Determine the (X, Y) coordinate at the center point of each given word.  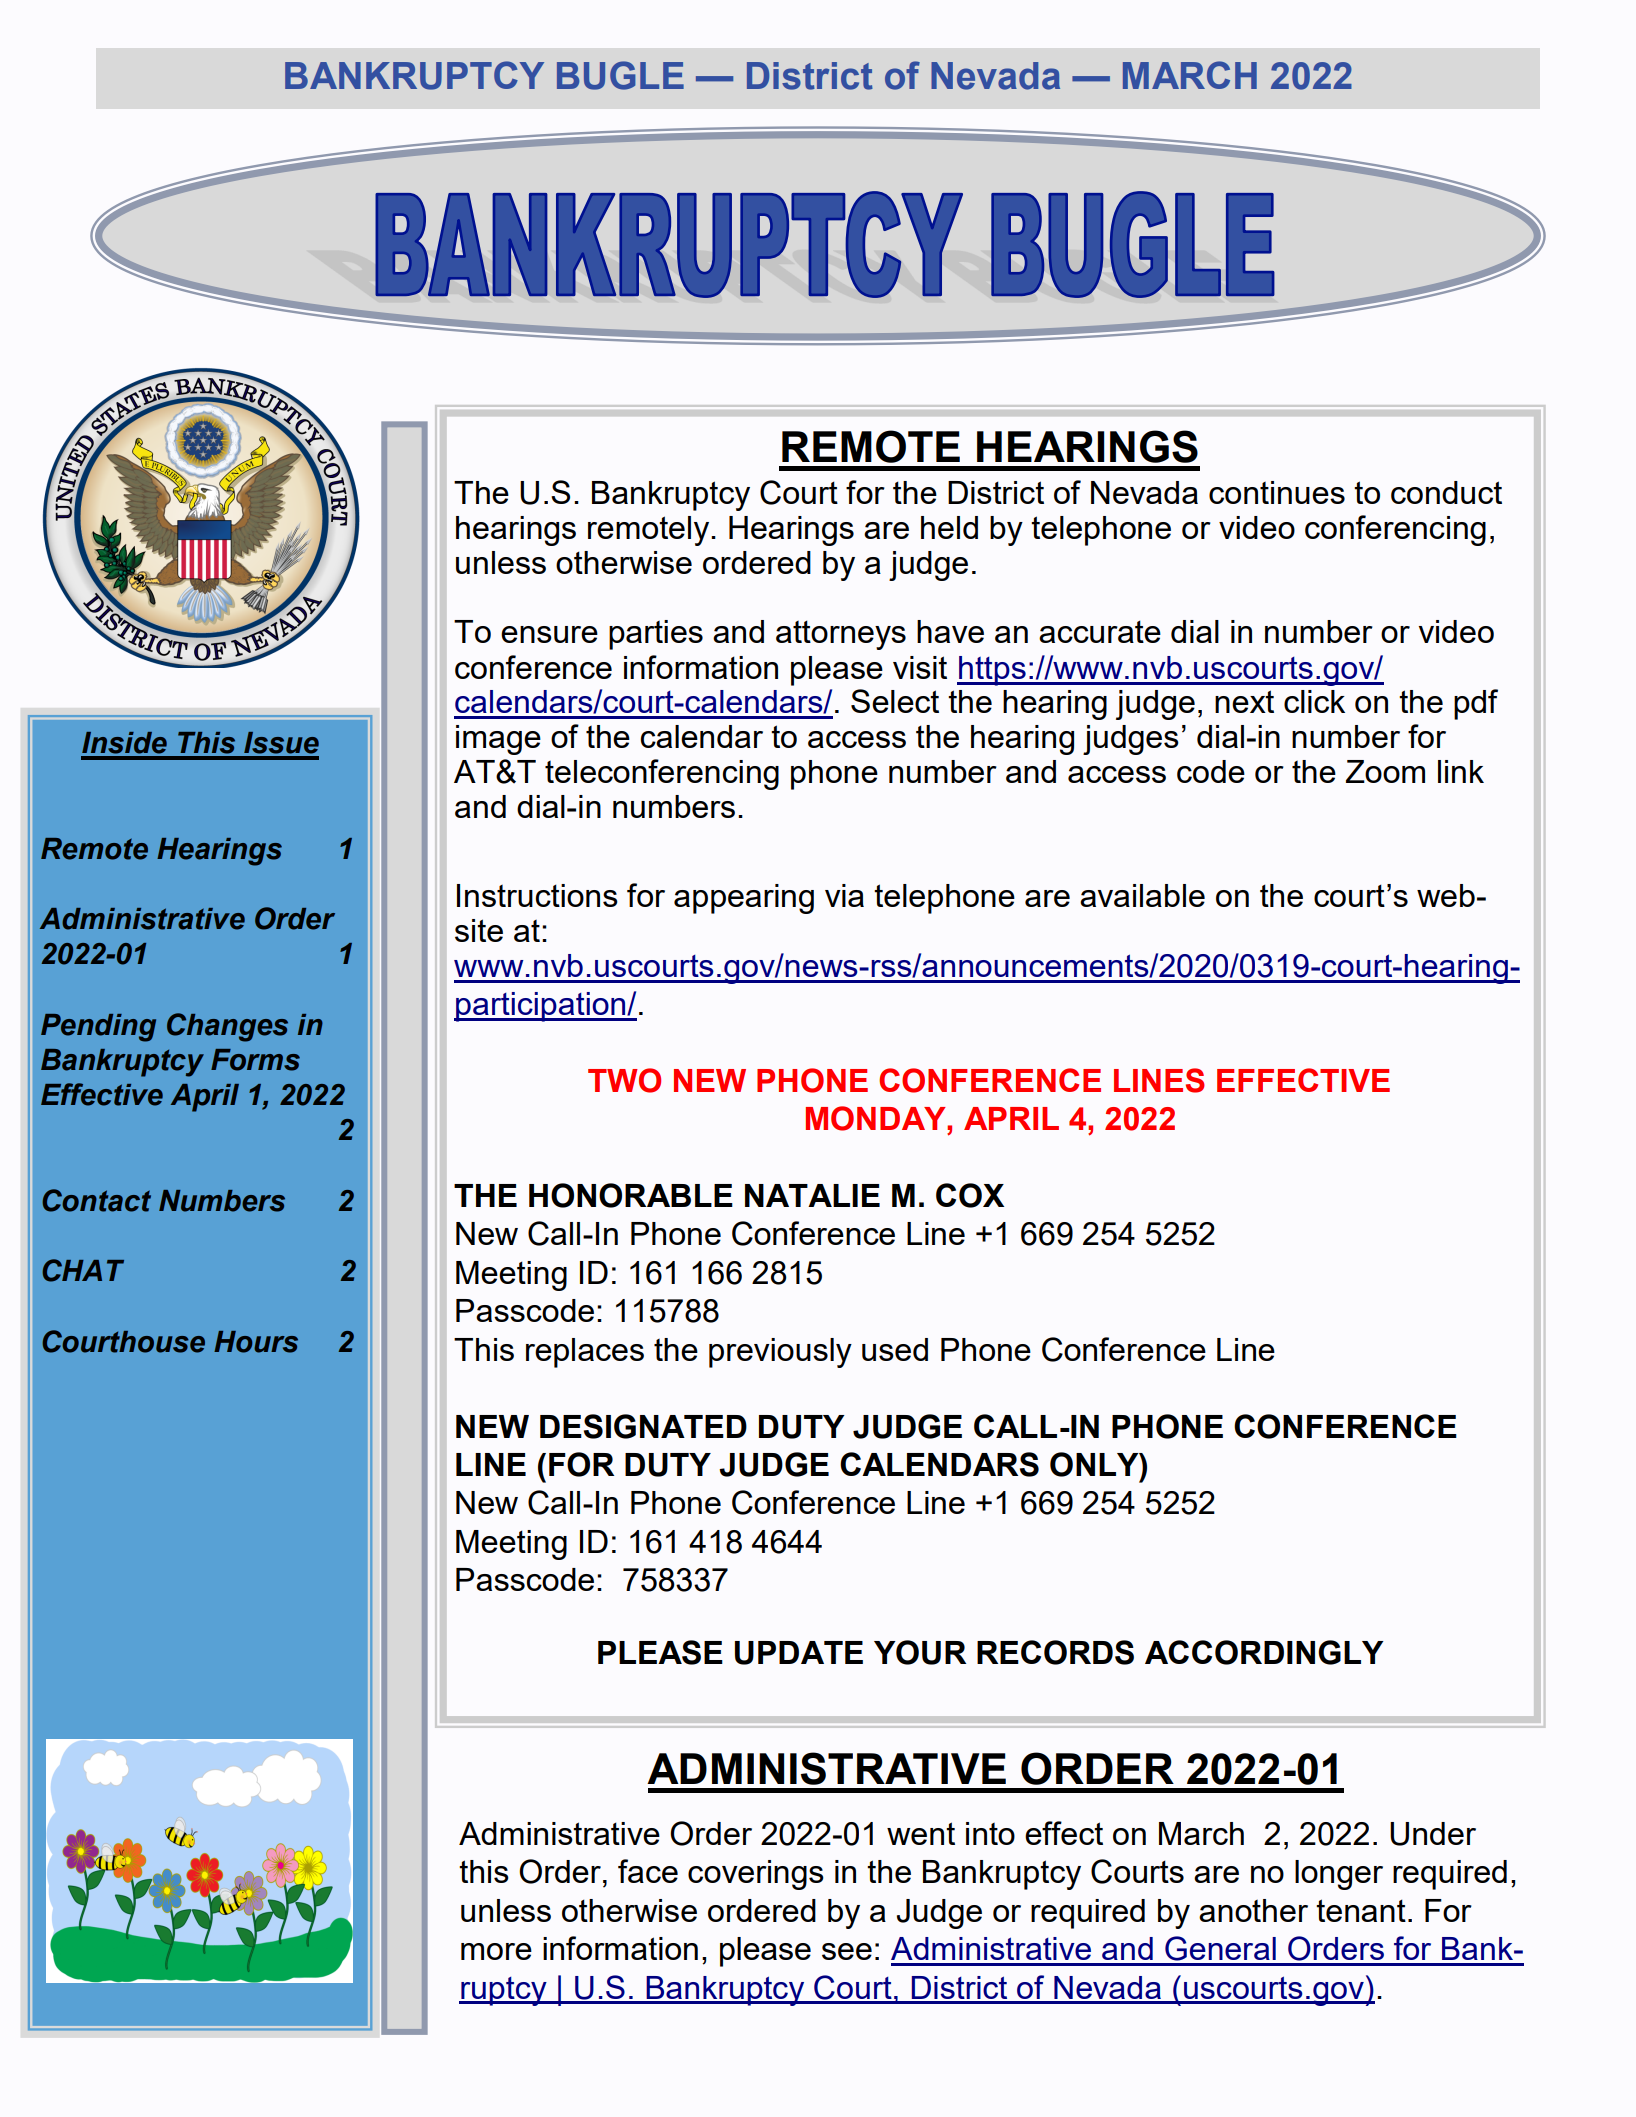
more (496, 1951)
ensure (549, 634)
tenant (1361, 1910)
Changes (227, 1027)
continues (1277, 492)
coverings (756, 1875)
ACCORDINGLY (1264, 1652)
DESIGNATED (643, 1426)
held (949, 527)
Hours (256, 1342)
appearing (744, 899)
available (1142, 895)
